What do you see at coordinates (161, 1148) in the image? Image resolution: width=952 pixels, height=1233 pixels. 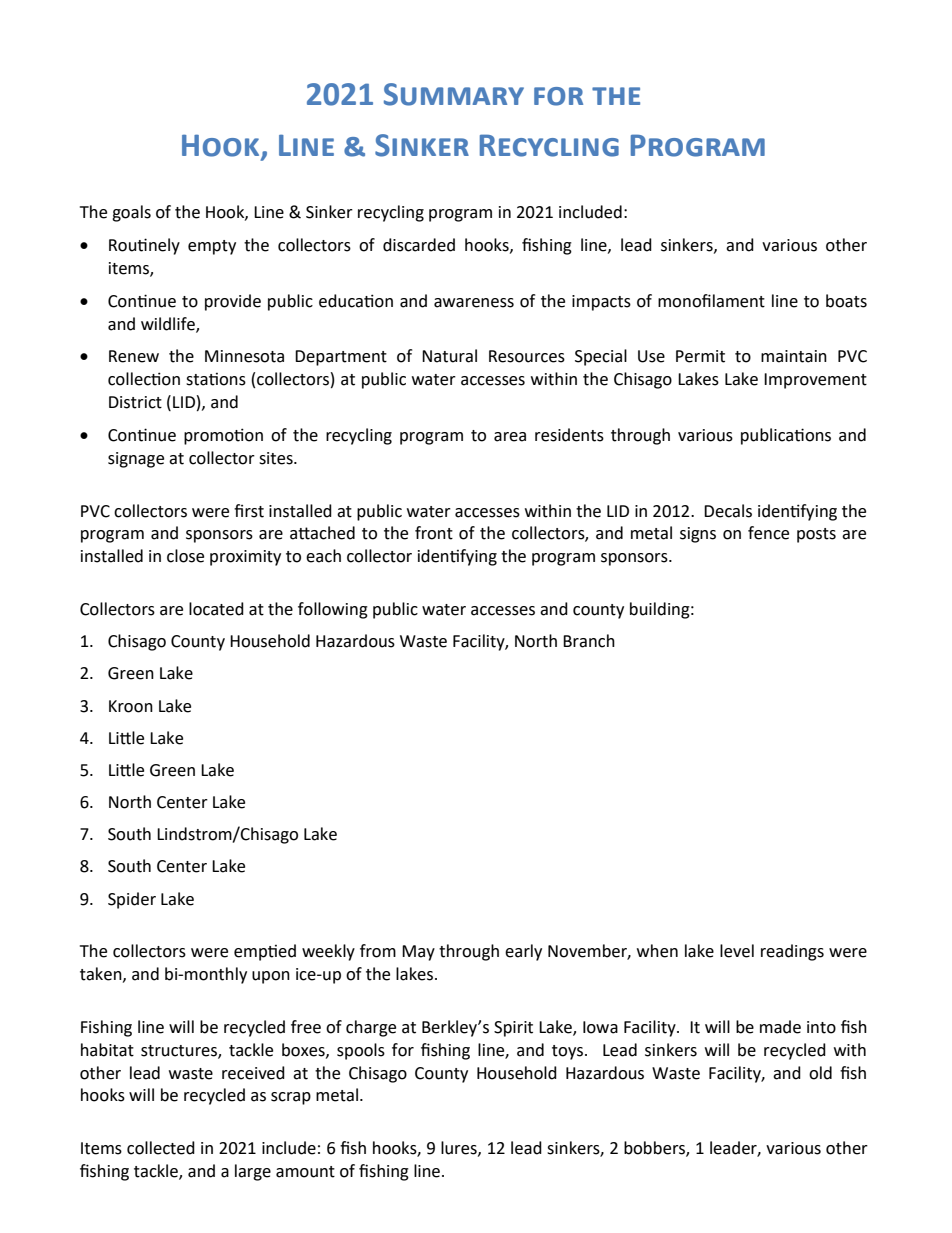 I see `collected` at bounding box center [161, 1148].
